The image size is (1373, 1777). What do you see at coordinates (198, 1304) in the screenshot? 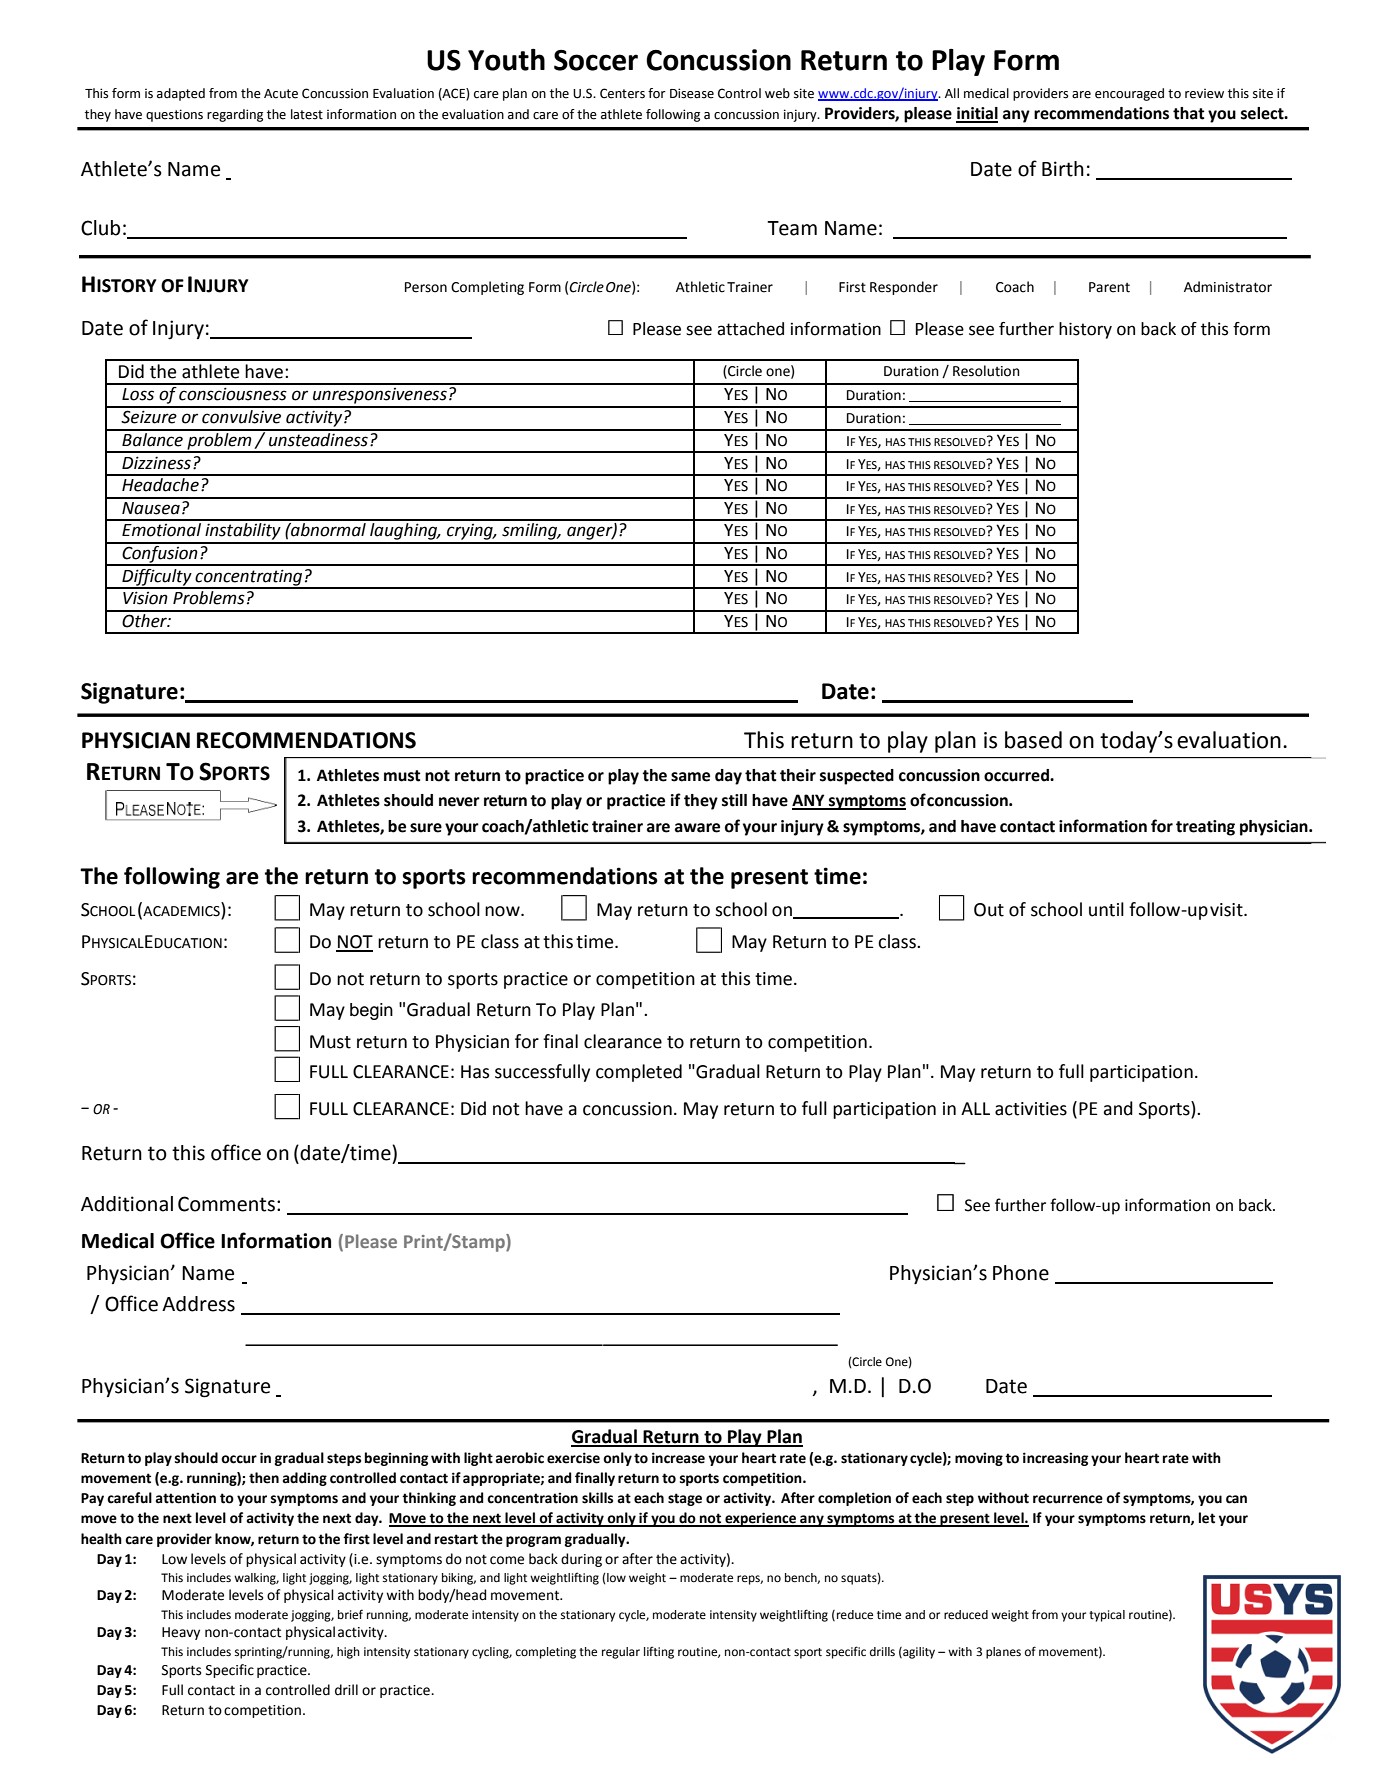
I see `Address` at bounding box center [198, 1304].
